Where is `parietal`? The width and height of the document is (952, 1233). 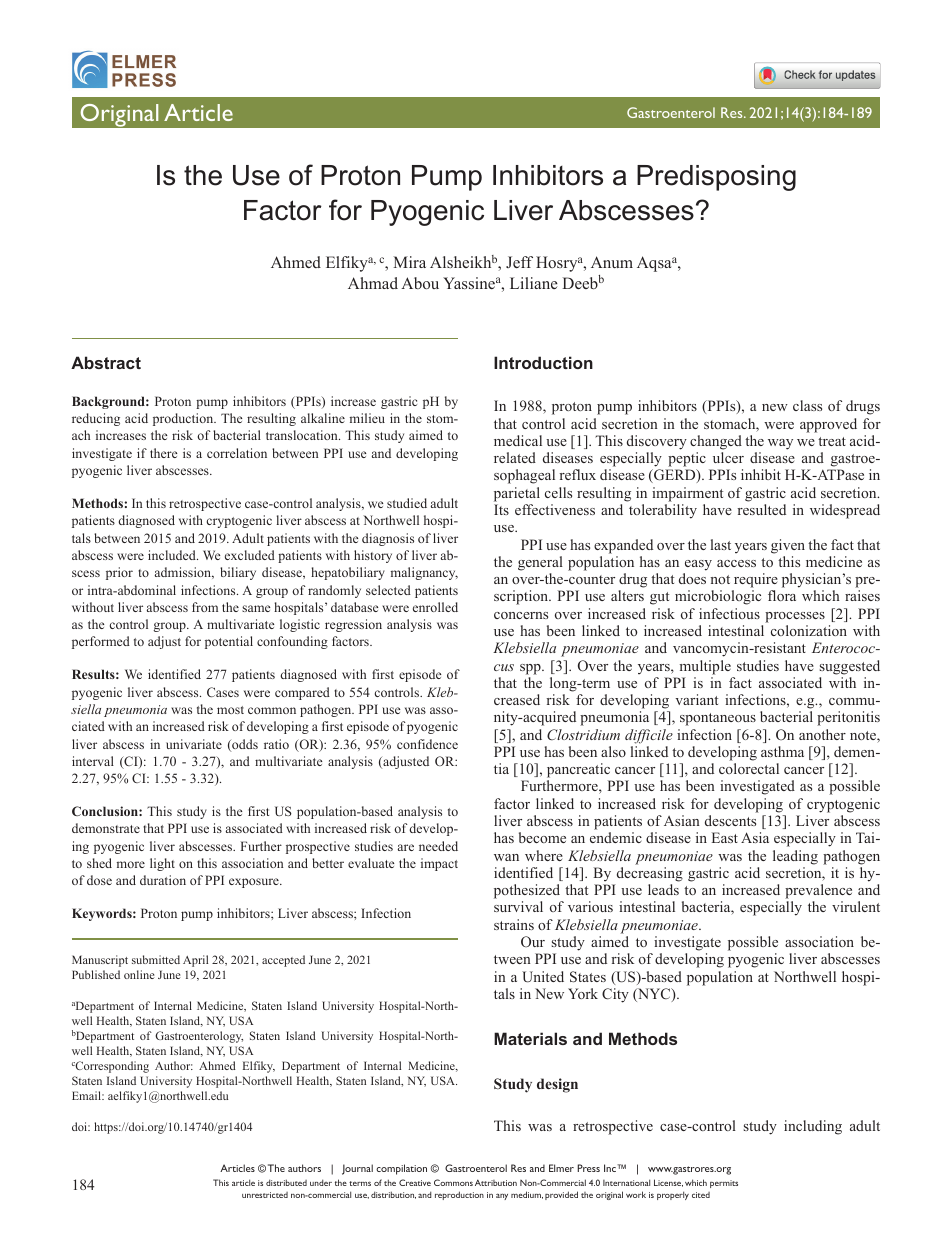 parietal is located at coordinates (517, 494).
